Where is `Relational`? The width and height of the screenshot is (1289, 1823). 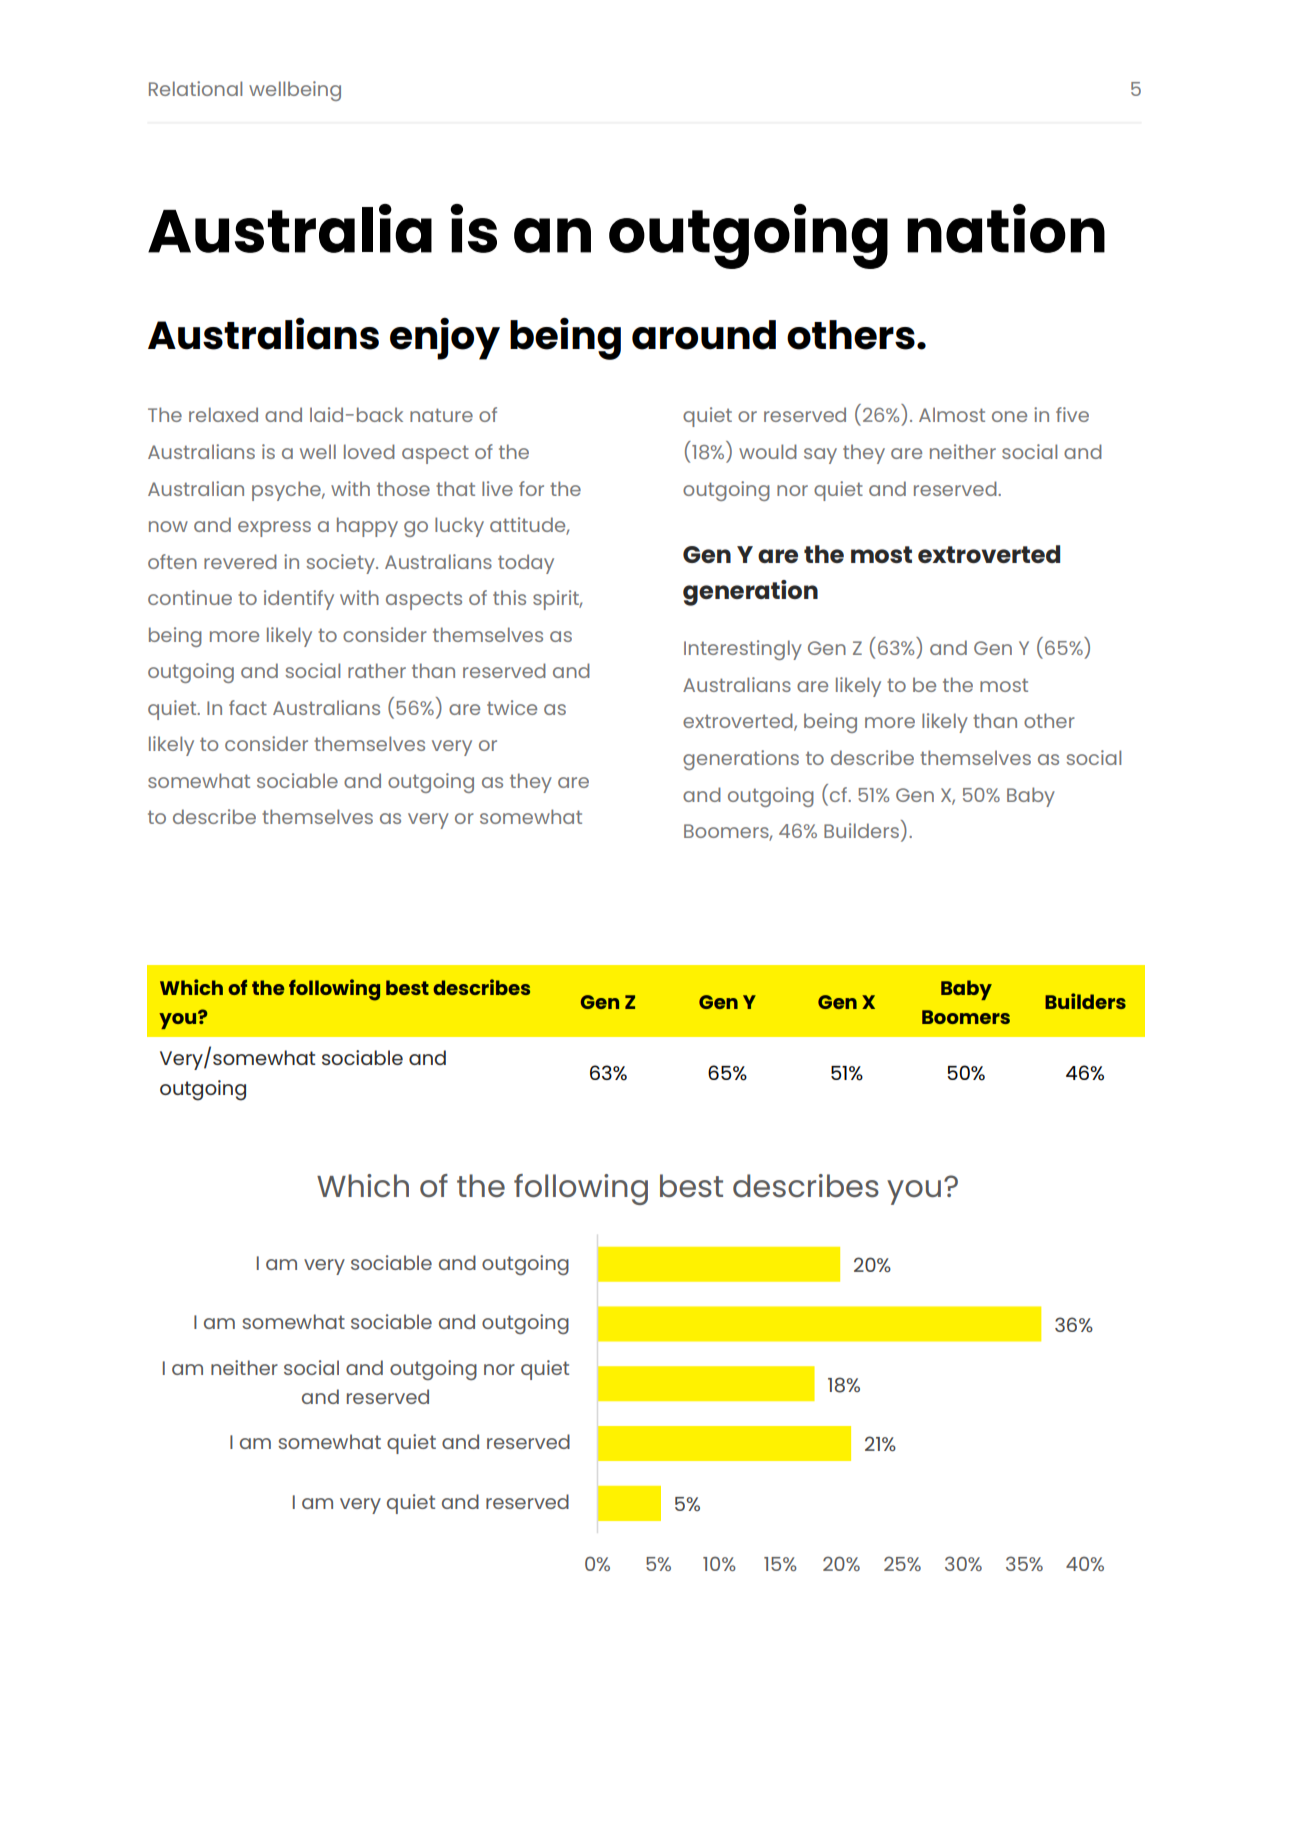
Relational is located at coordinates (195, 88).
